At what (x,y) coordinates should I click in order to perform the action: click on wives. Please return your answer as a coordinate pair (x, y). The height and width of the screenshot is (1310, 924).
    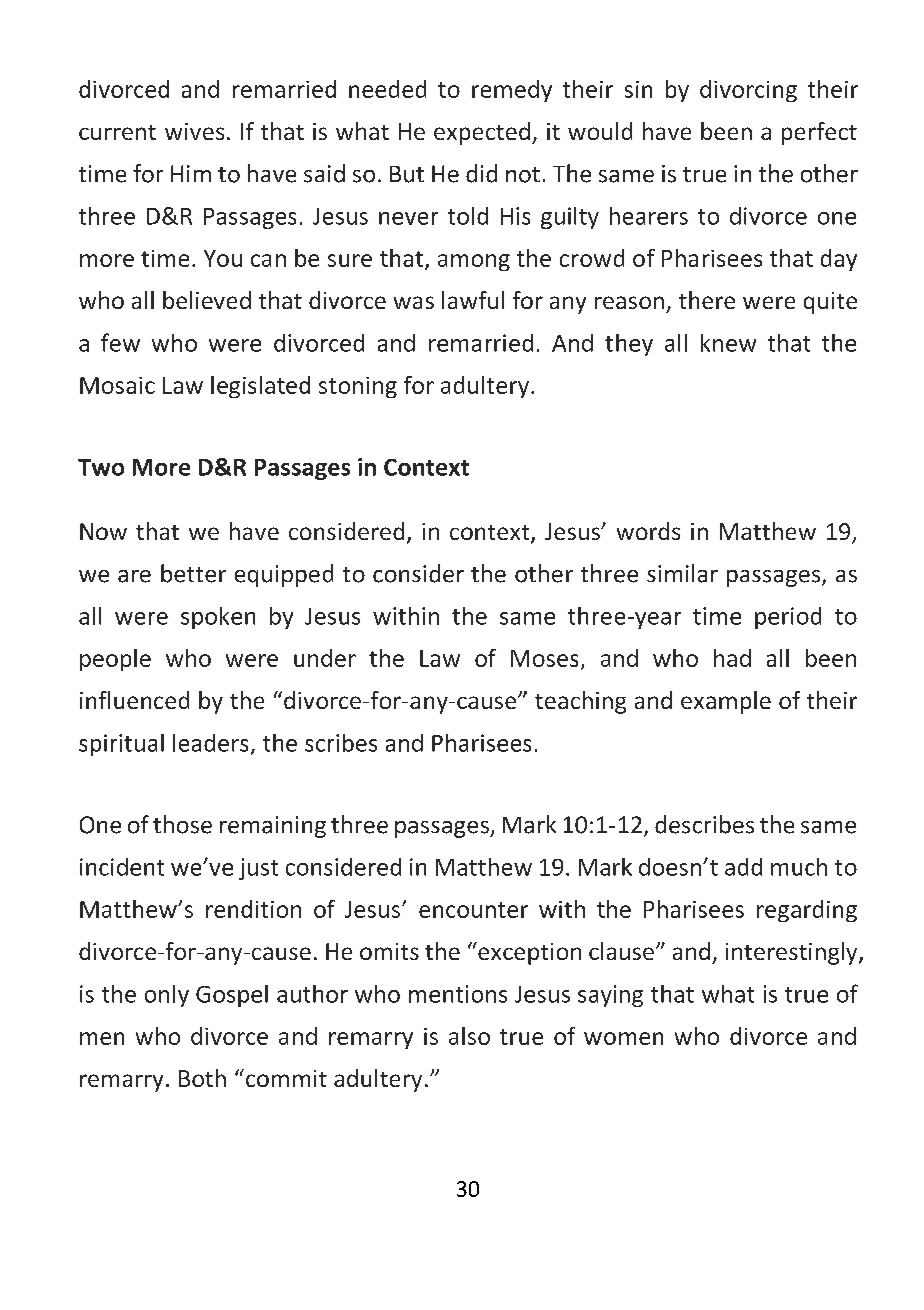
    Looking at the image, I should click on (194, 131).
